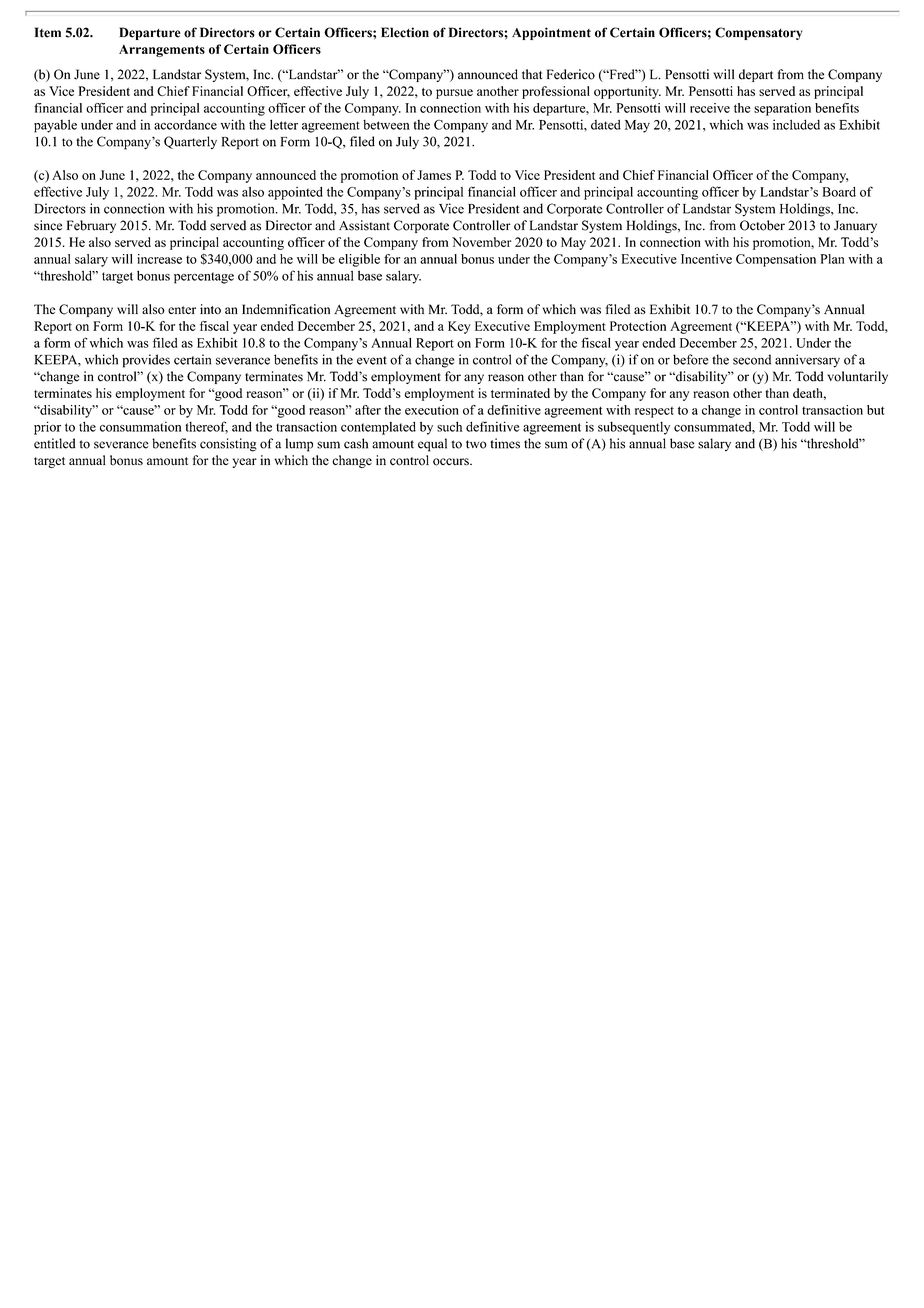  I want to click on Protection, so click(638, 326).
